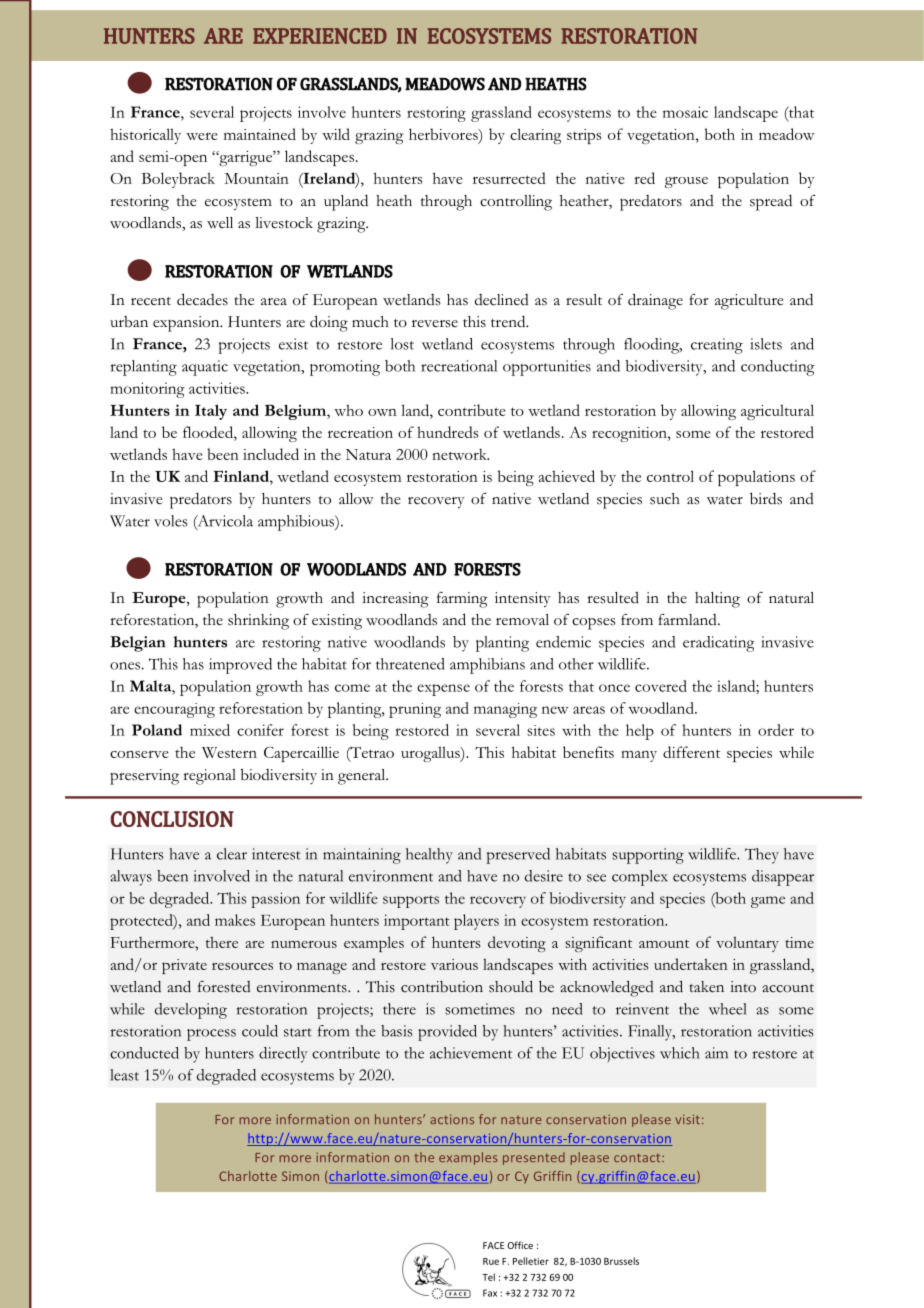  Describe the element at coordinates (202, 136) in the screenshot. I see `were` at that location.
